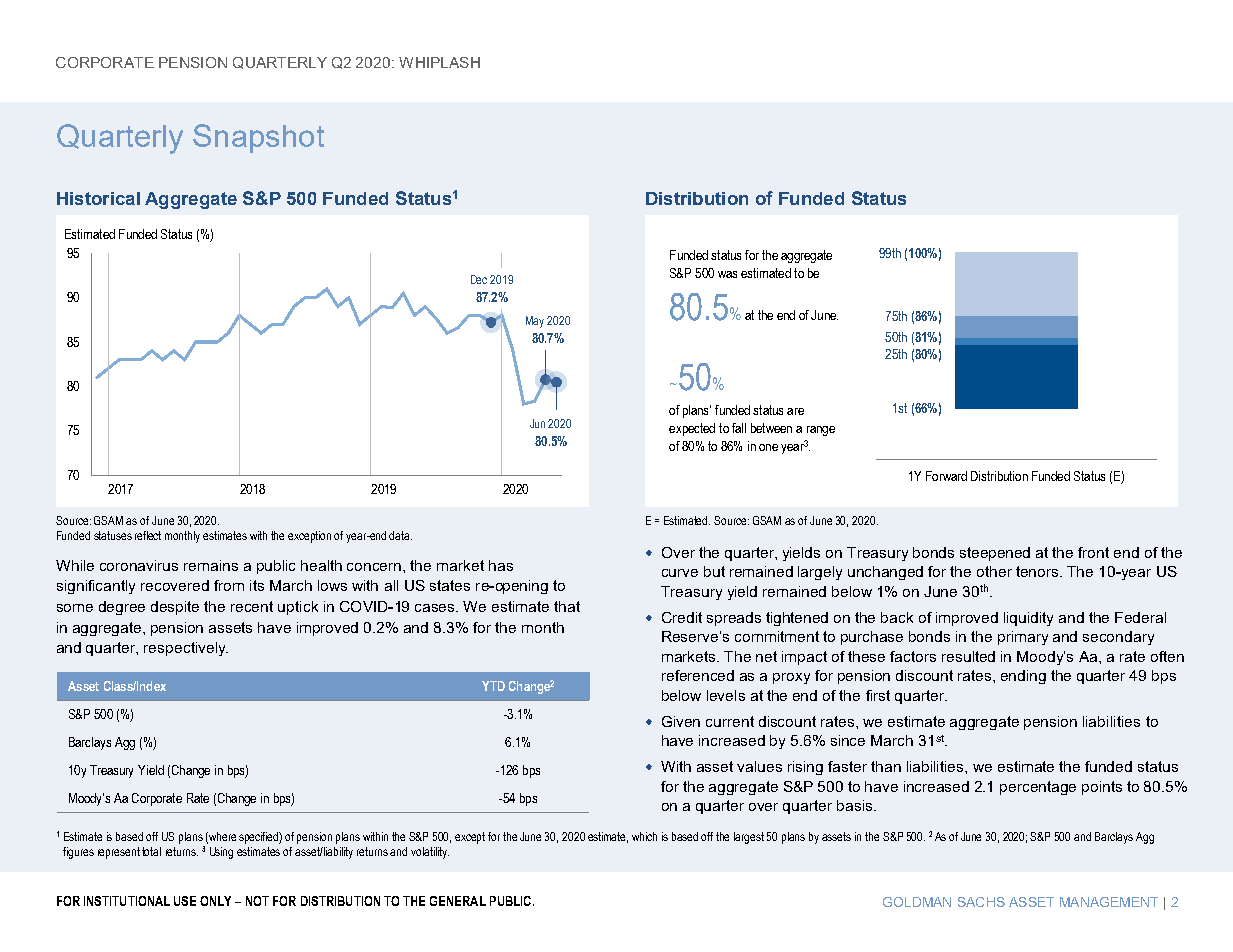  What do you see at coordinates (727, 274) in the screenshot?
I see `was` at bounding box center [727, 274].
